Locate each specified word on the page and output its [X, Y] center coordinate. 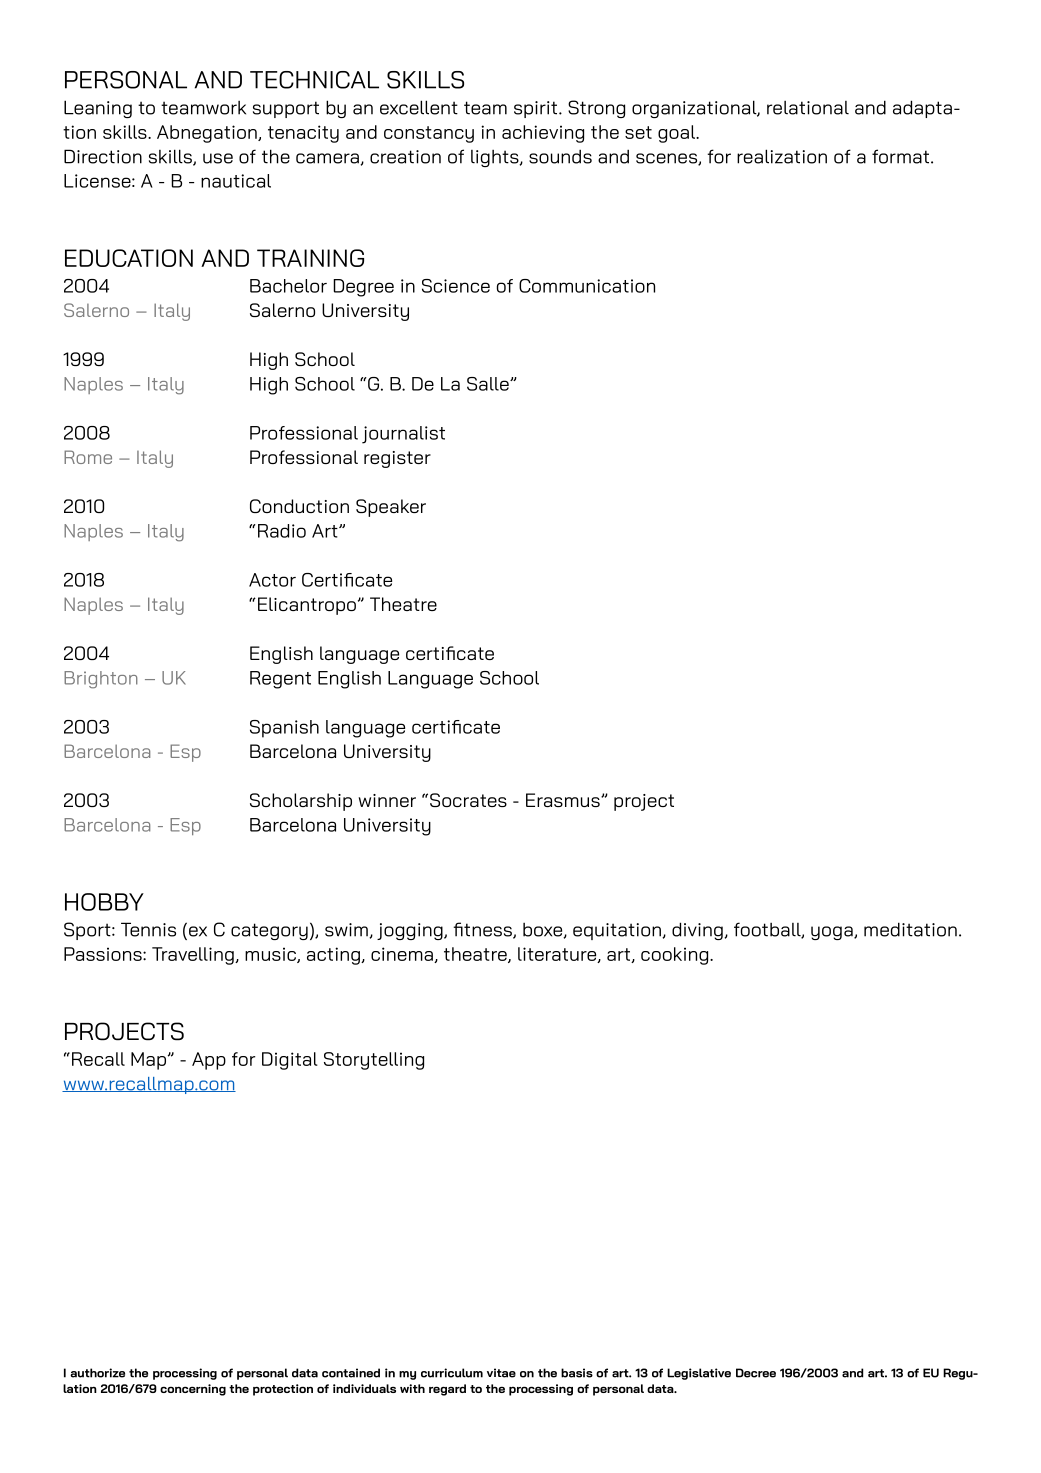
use [218, 158]
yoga [833, 933]
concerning [193, 1390]
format [900, 156]
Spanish [284, 729]
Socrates [468, 800]
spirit [537, 109]
